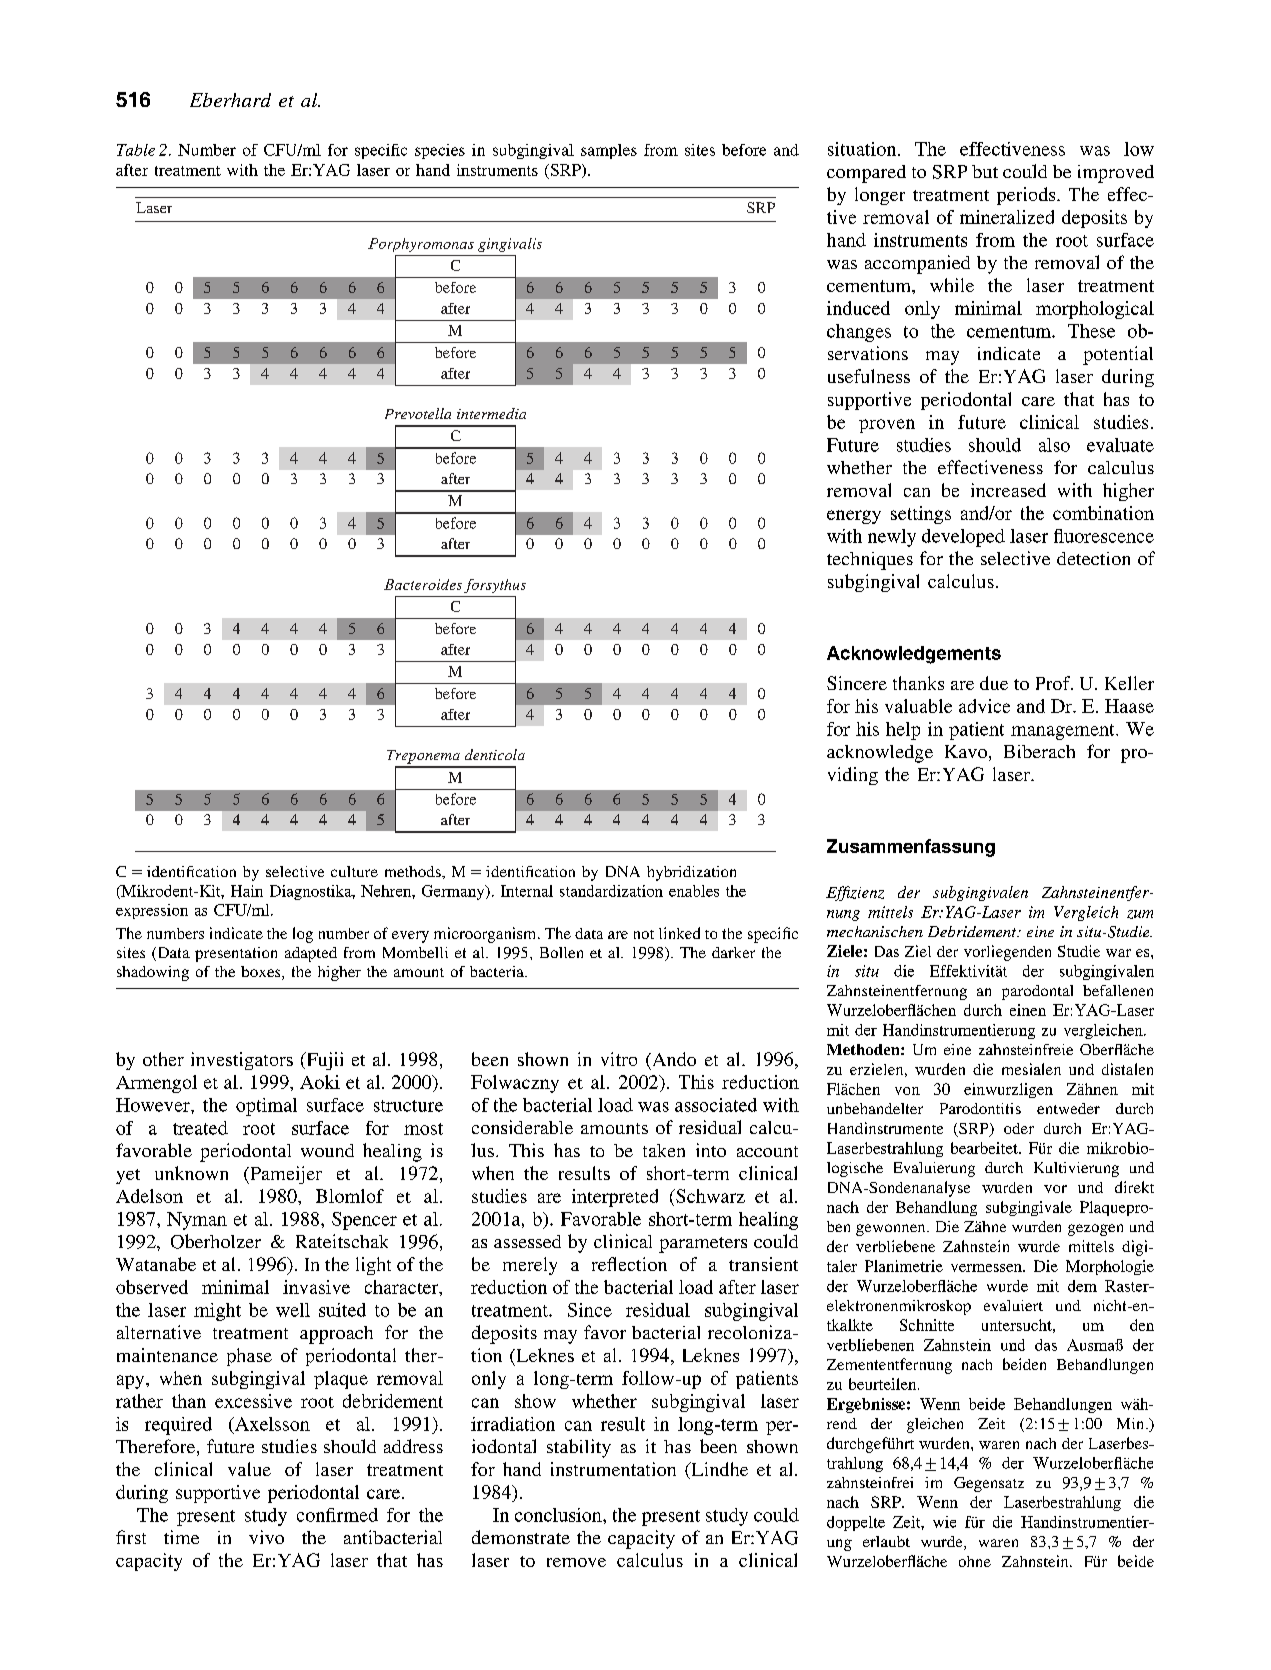 This screenshot has height=1670, width=1271. I want to click on conclusion, so click(559, 1515).
